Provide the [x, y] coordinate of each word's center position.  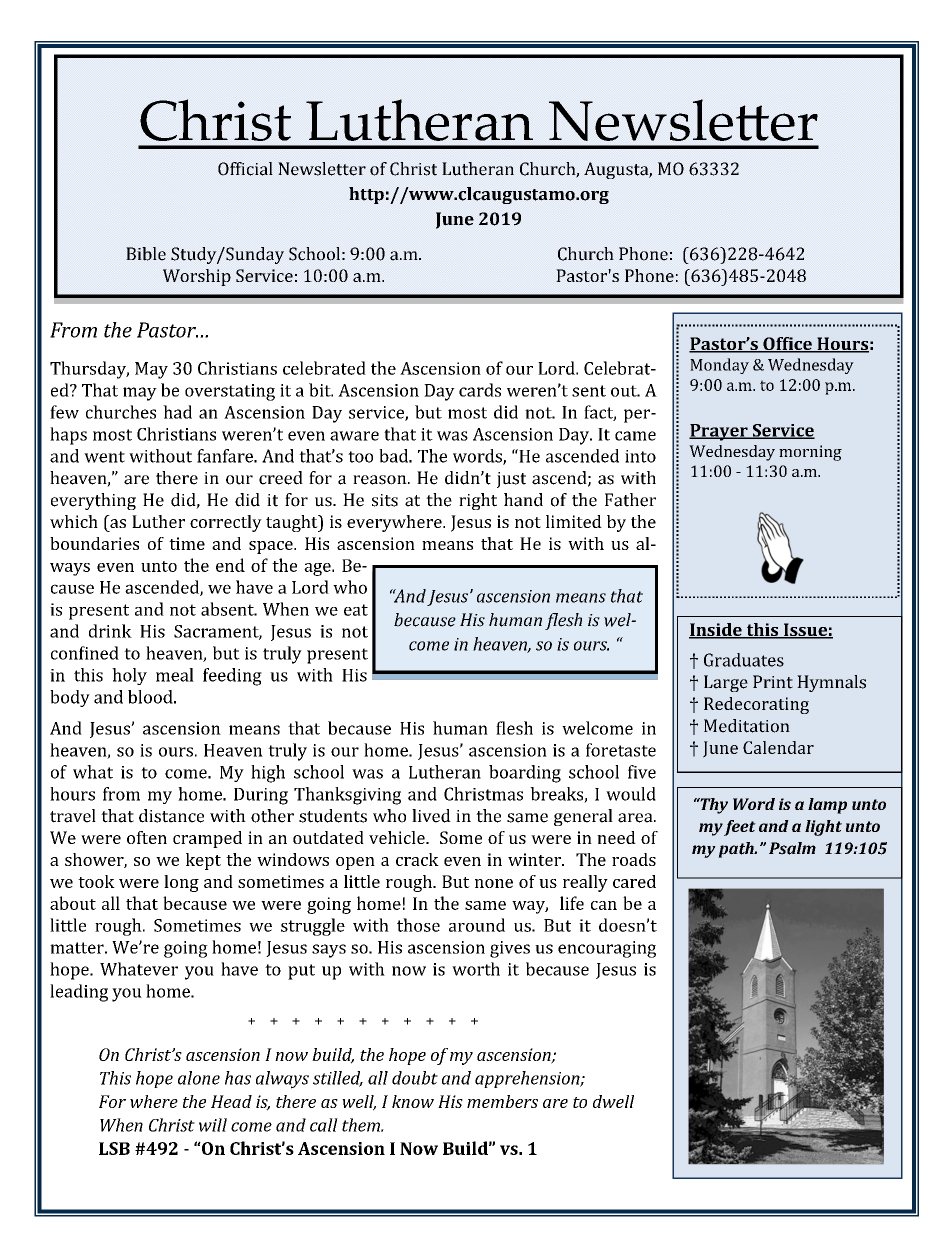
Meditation [747, 726]
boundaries [94, 543]
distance [171, 816]
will [213, 1125]
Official [245, 169]
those [418, 925]
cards [480, 390]
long [181, 883]
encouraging [607, 949]
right [478, 501]
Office [787, 345]
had [177, 412]
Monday [719, 366]
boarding [525, 774]
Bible [146, 254]
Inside [716, 631]
